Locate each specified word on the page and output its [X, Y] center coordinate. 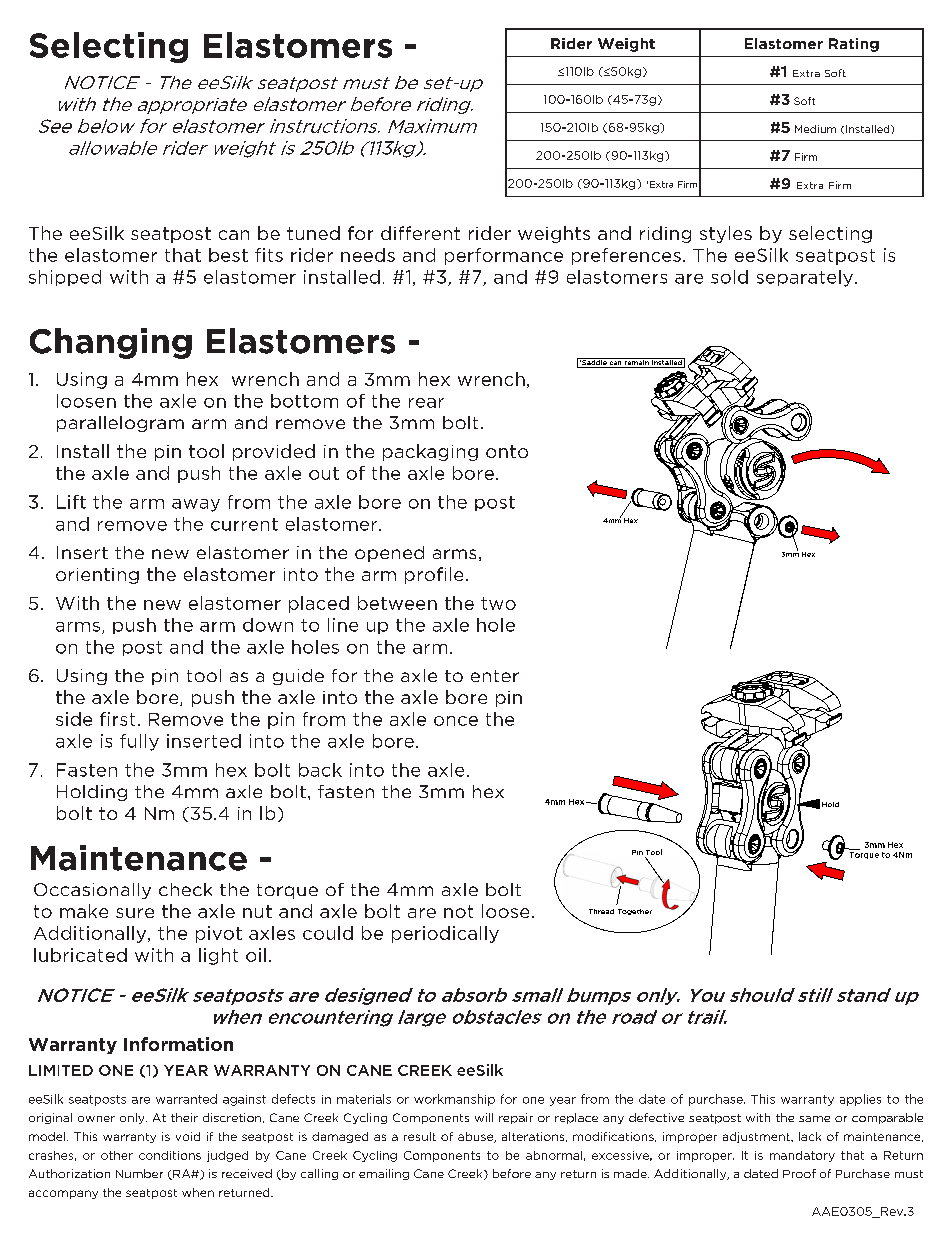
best [228, 255]
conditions [170, 1155]
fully [139, 742]
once [456, 721]
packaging [430, 452]
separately [805, 278]
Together [635, 912]
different [420, 233]
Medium [815, 129]
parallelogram [120, 424]
